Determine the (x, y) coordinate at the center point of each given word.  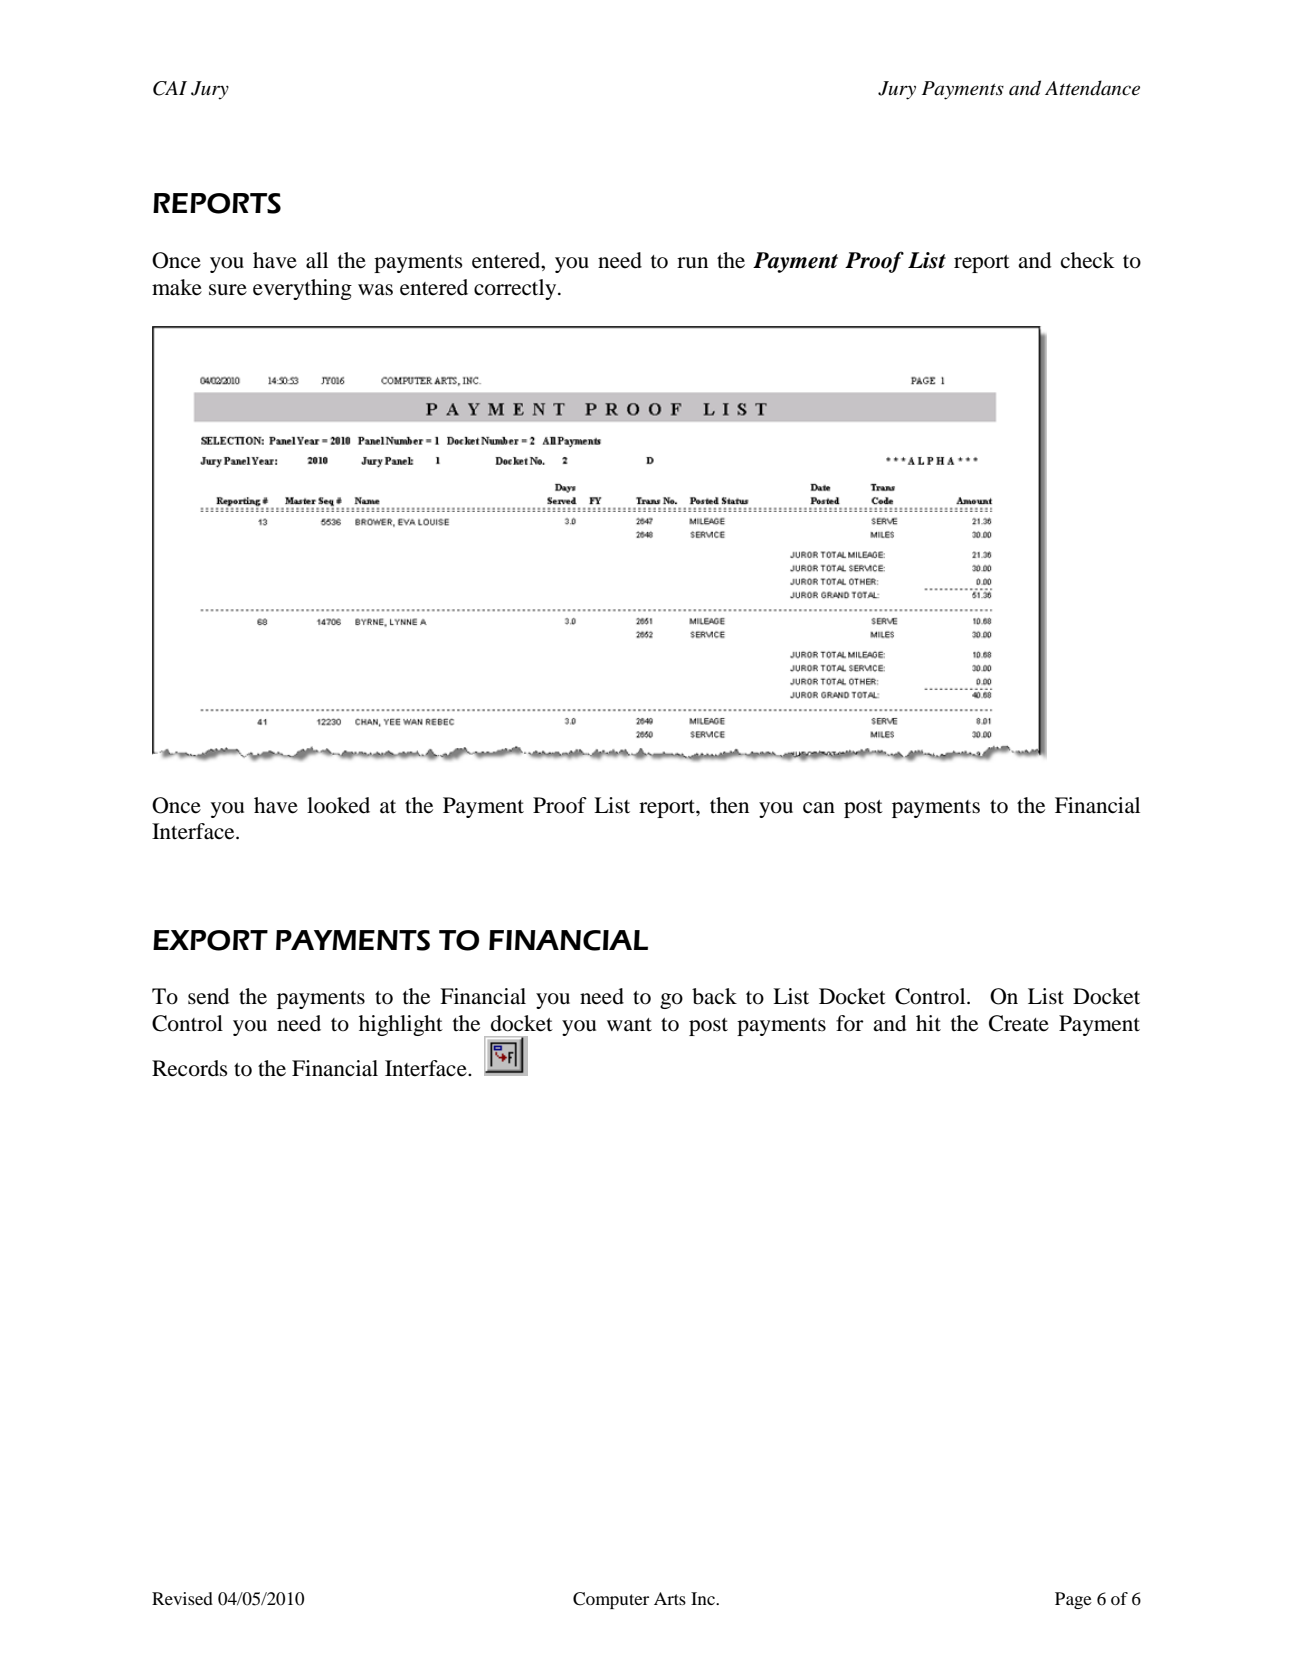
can (819, 808)
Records (190, 1068)
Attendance (1092, 88)
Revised (182, 1598)
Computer (611, 1600)
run (692, 263)
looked (338, 805)
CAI (170, 88)
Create (1019, 1023)
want (629, 1025)
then (729, 805)
